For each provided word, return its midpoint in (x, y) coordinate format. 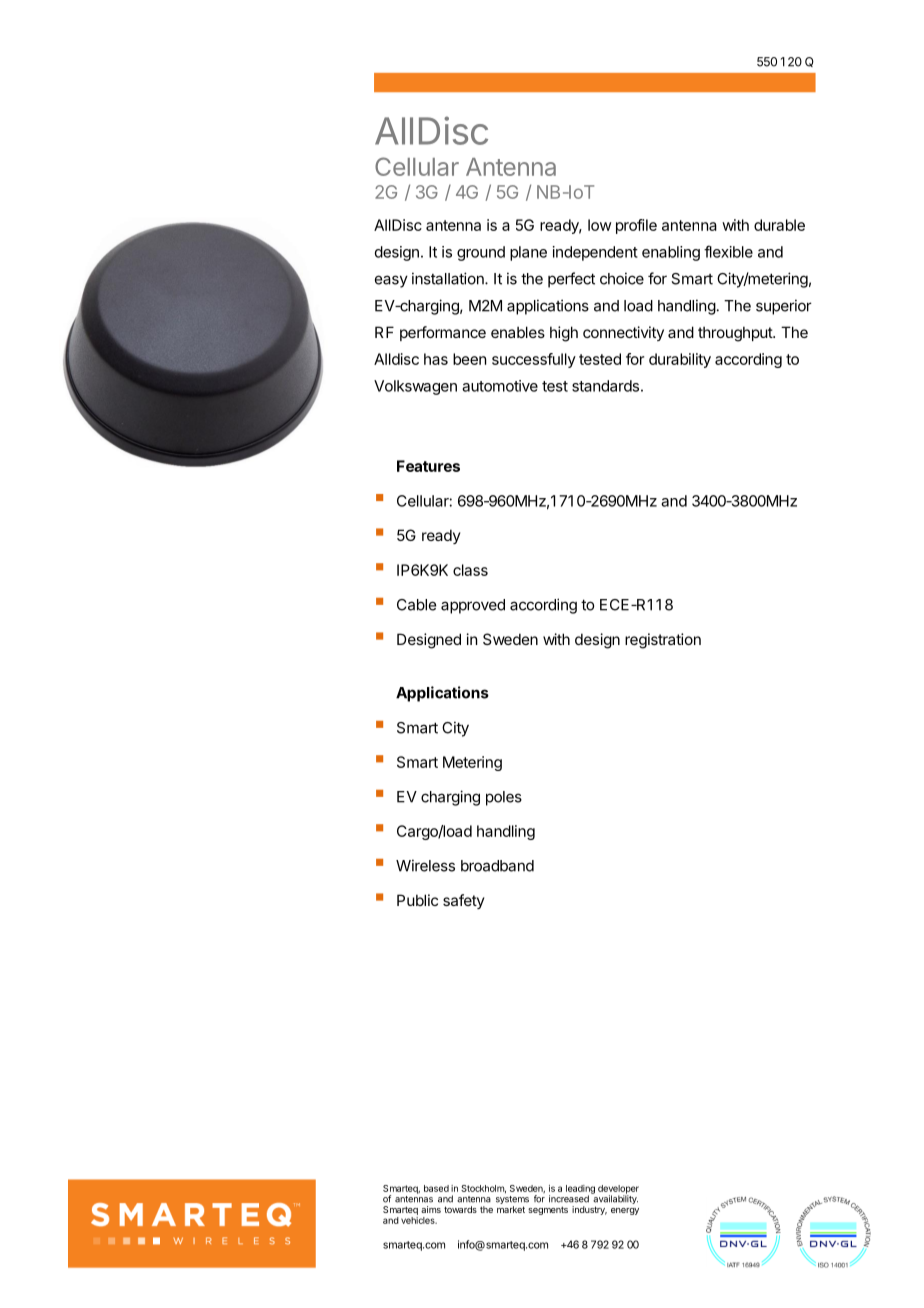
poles (504, 798)
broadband (497, 866)
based (436, 1188)
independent (595, 253)
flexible (728, 251)
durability (680, 360)
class (470, 570)
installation (449, 278)
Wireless (425, 865)
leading (580, 1190)
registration (663, 641)
